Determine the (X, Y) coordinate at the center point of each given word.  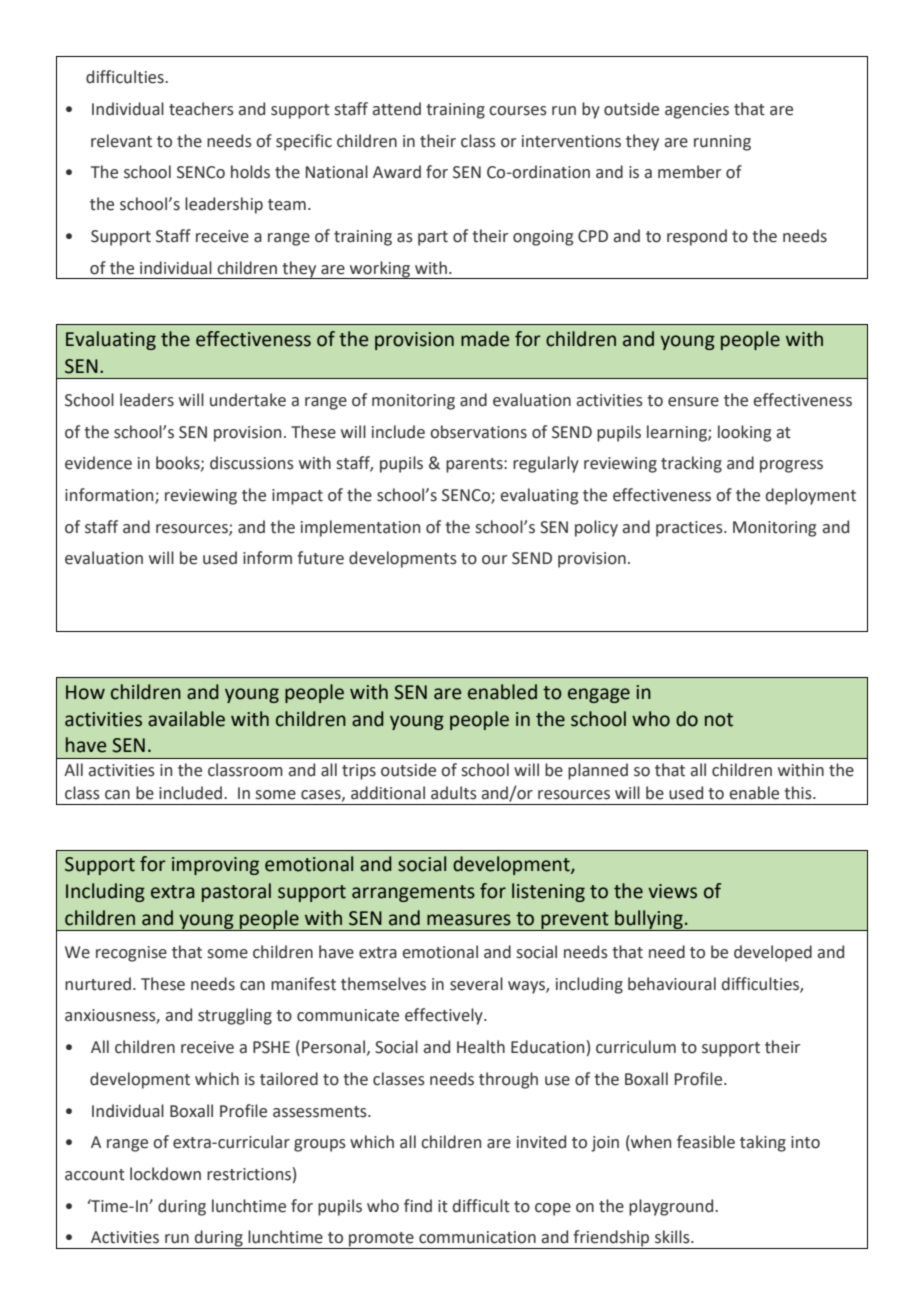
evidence (98, 463)
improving (215, 866)
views (672, 891)
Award (397, 172)
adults (454, 793)
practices (690, 529)
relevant (121, 141)
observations (478, 432)
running (722, 143)
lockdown (165, 1174)
